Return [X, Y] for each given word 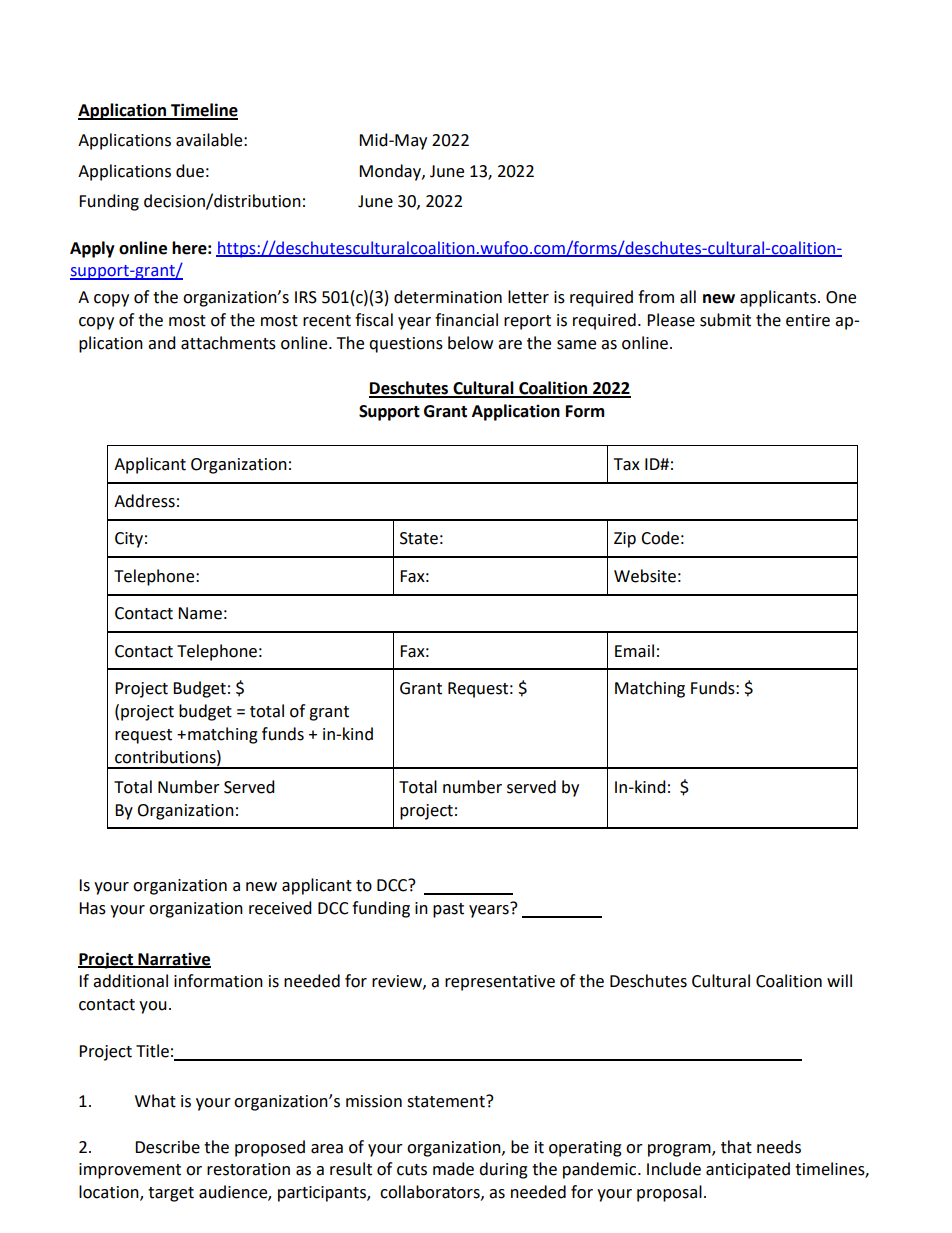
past [448, 910]
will [839, 980]
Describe [167, 1147]
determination [448, 297]
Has [92, 908]
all [688, 297]
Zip [625, 540]
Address [144, 501]
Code [660, 538]
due [190, 171]
